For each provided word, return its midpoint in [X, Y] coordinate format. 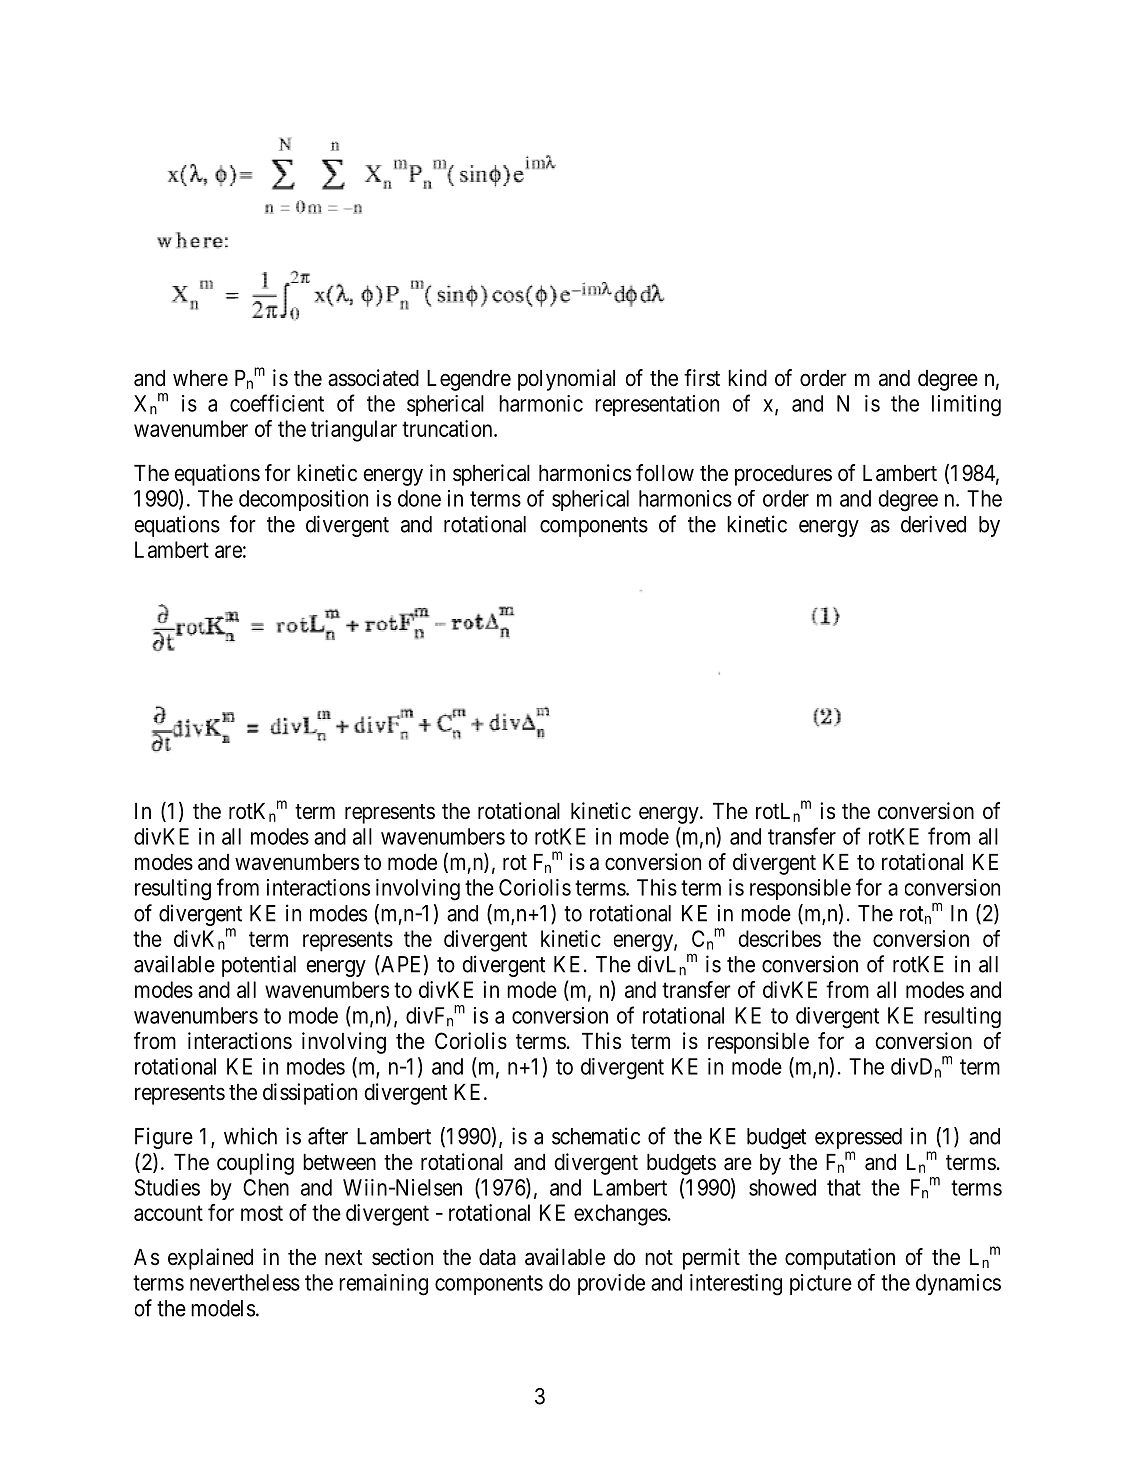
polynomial [566, 380]
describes [779, 938]
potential [259, 966]
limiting [966, 406]
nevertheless [245, 1282]
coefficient [277, 403]
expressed [858, 1140]
